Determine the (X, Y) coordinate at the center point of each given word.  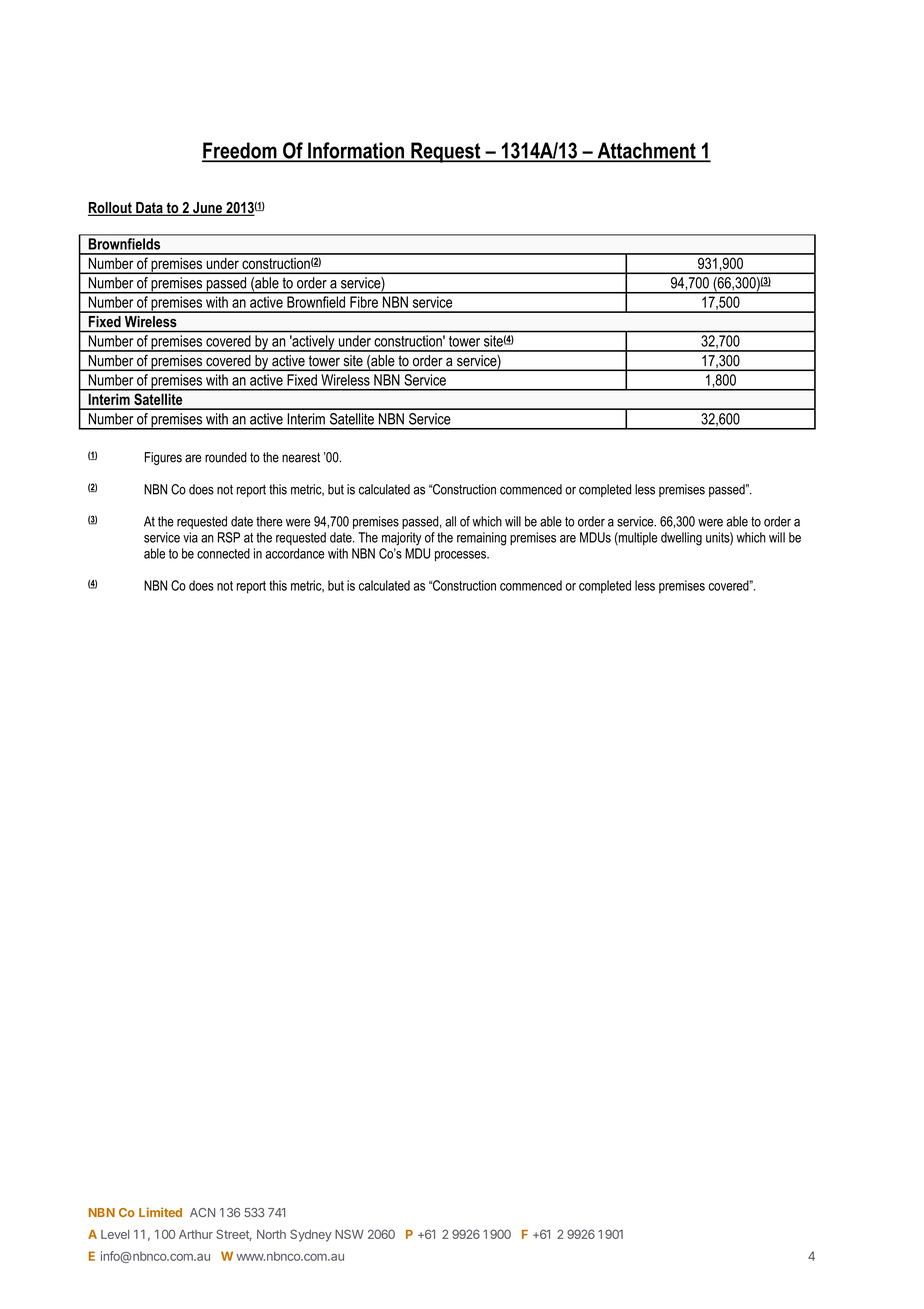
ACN (202, 1212)
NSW (349, 1234)
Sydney (311, 1235)
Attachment (646, 151)
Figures (163, 458)
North (271, 1234)
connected (223, 553)
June (207, 209)
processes (461, 556)
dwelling (681, 539)
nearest (301, 457)
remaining (481, 539)
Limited (160, 1212)
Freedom (240, 151)
